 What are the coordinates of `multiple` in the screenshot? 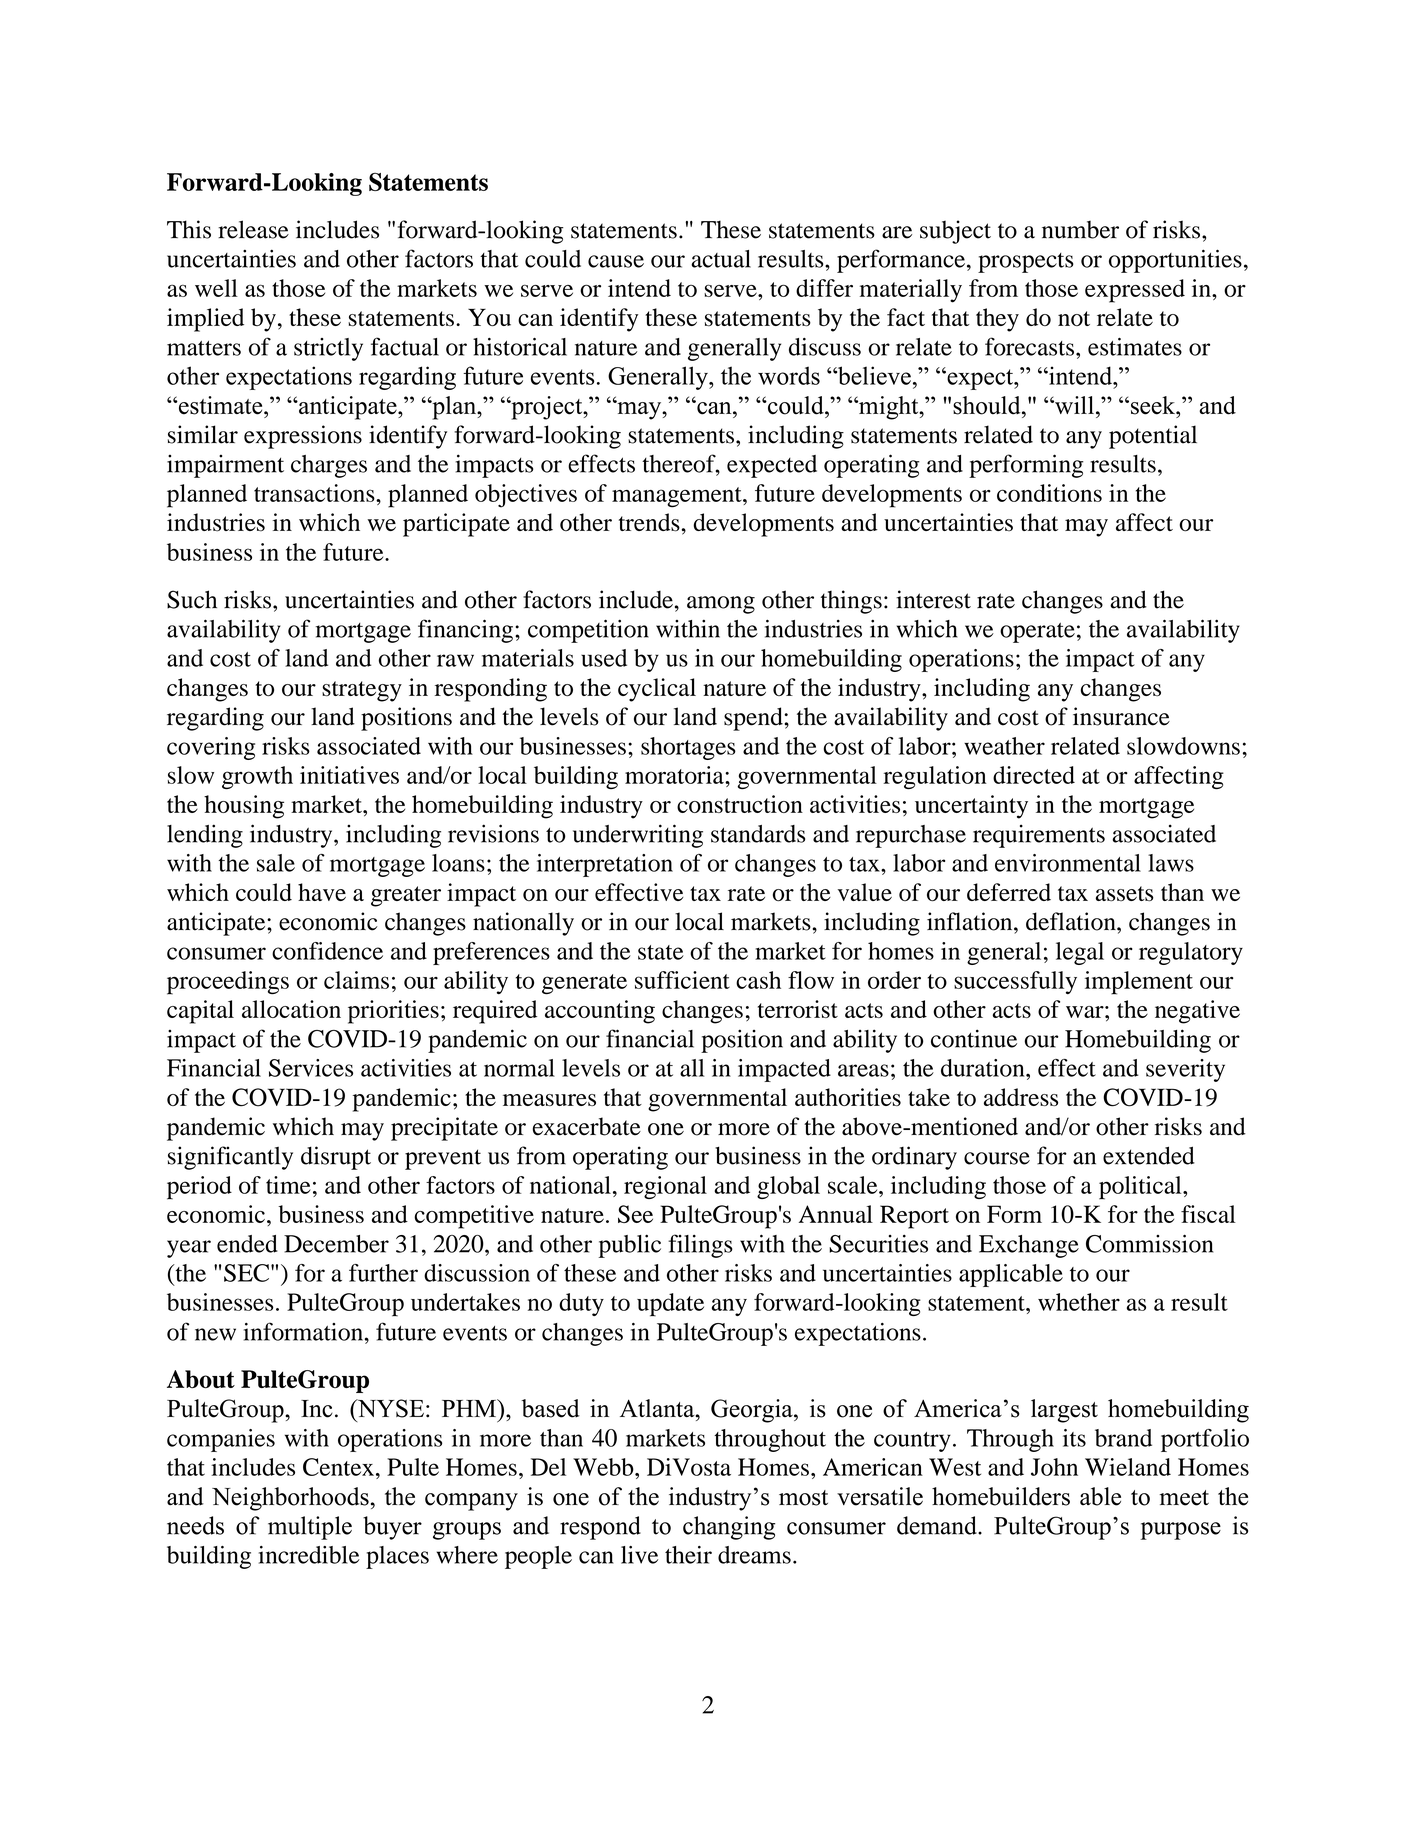 It's located at (310, 1528).
